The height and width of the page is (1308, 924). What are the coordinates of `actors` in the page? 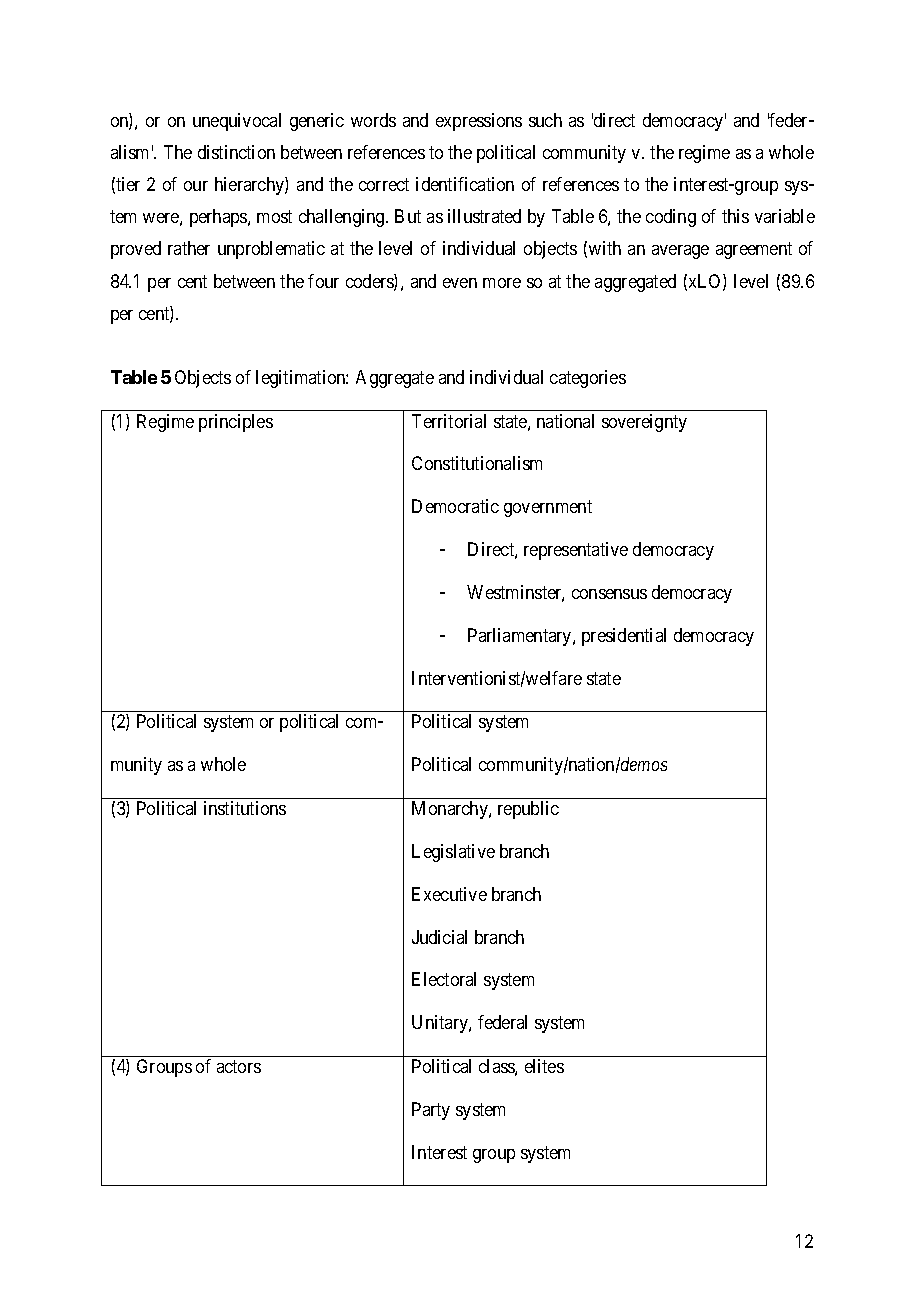 It's located at (239, 1066).
